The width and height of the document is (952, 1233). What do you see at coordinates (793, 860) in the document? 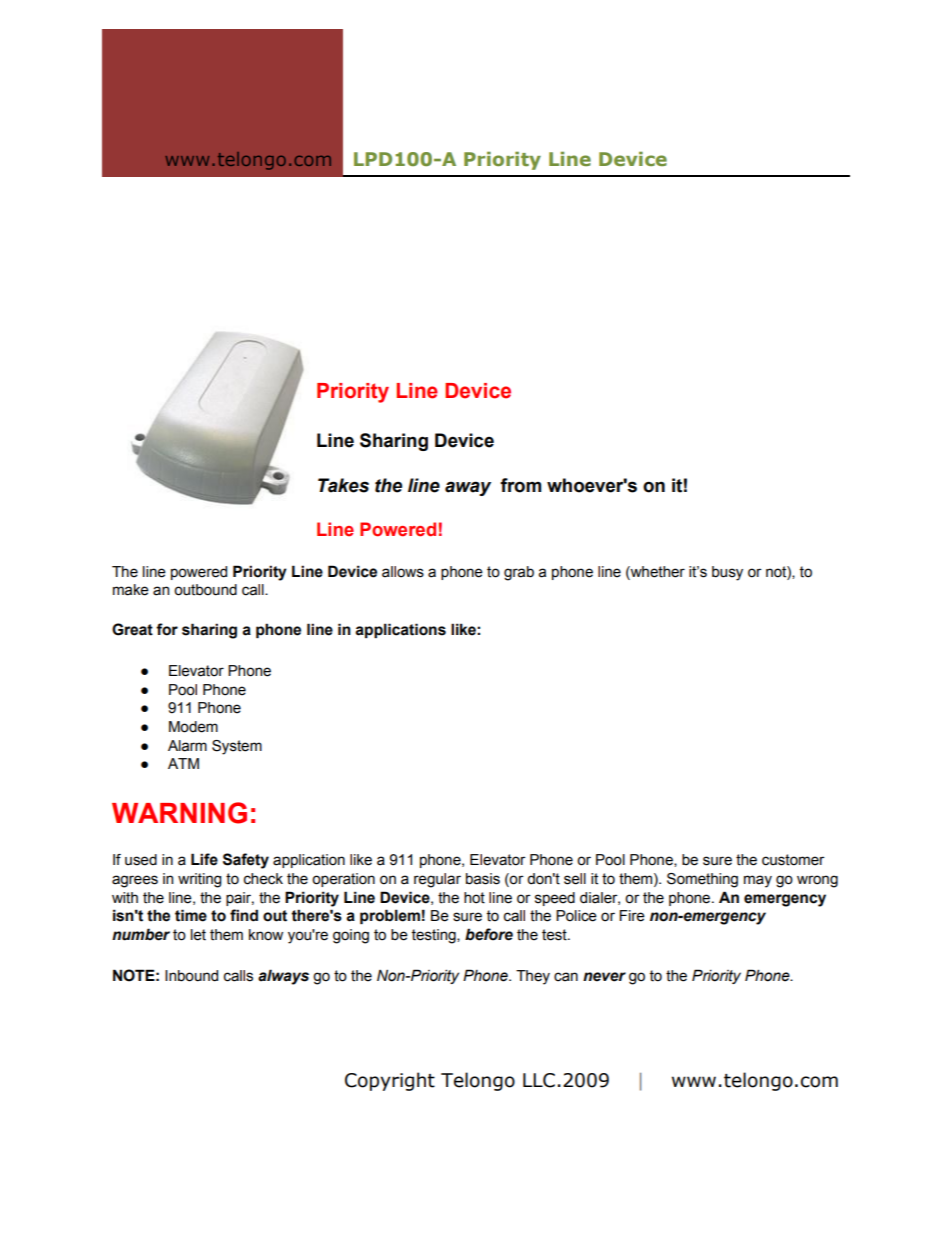
I see `customer` at bounding box center [793, 860].
